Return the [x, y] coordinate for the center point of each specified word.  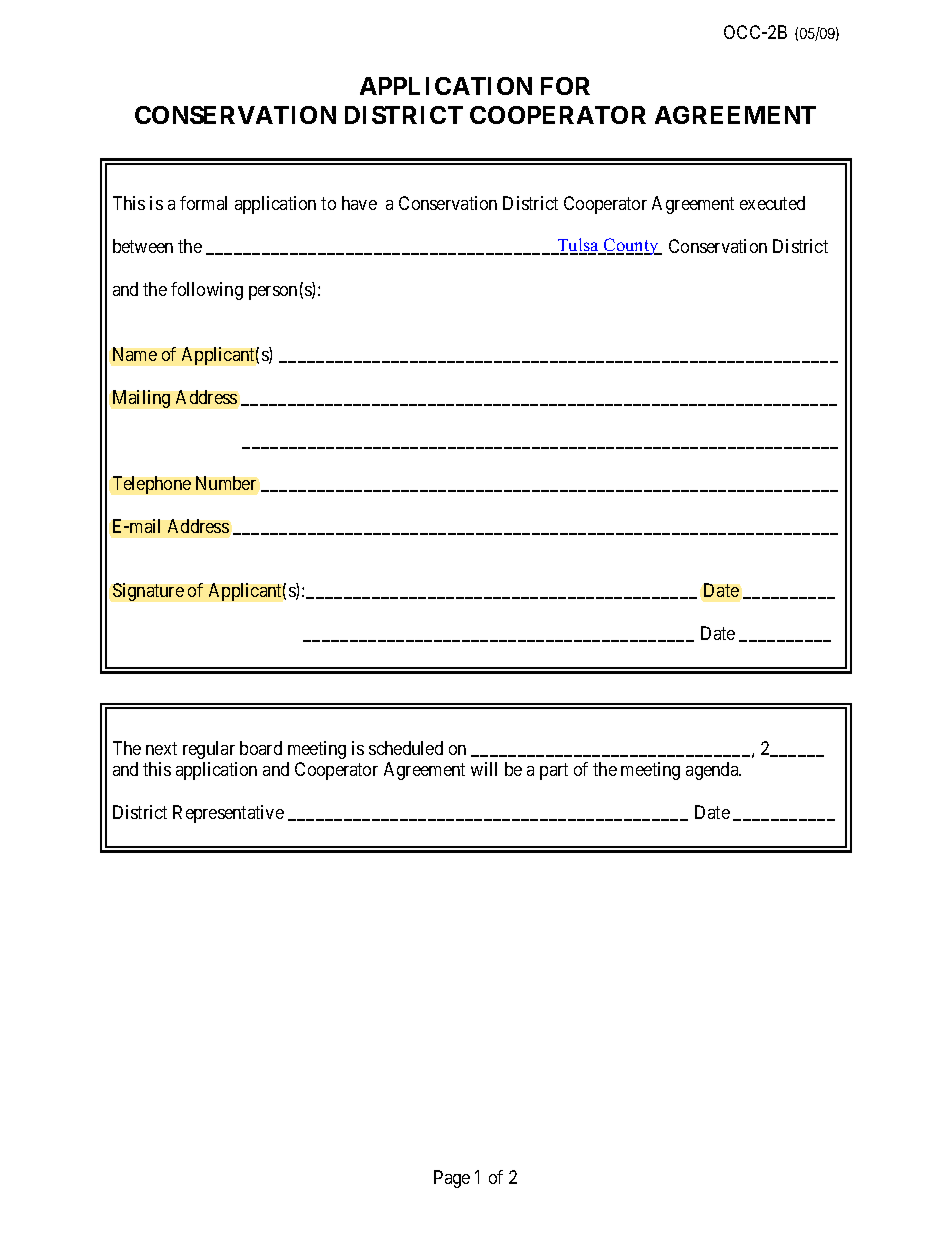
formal [203, 203]
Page [452, 1179]
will [484, 769]
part [554, 771]
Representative [228, 814]
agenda [713, 771]
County [631, 246]
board [261, 748]
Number [226, 483]
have [359, 203]
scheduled [406, 748]
